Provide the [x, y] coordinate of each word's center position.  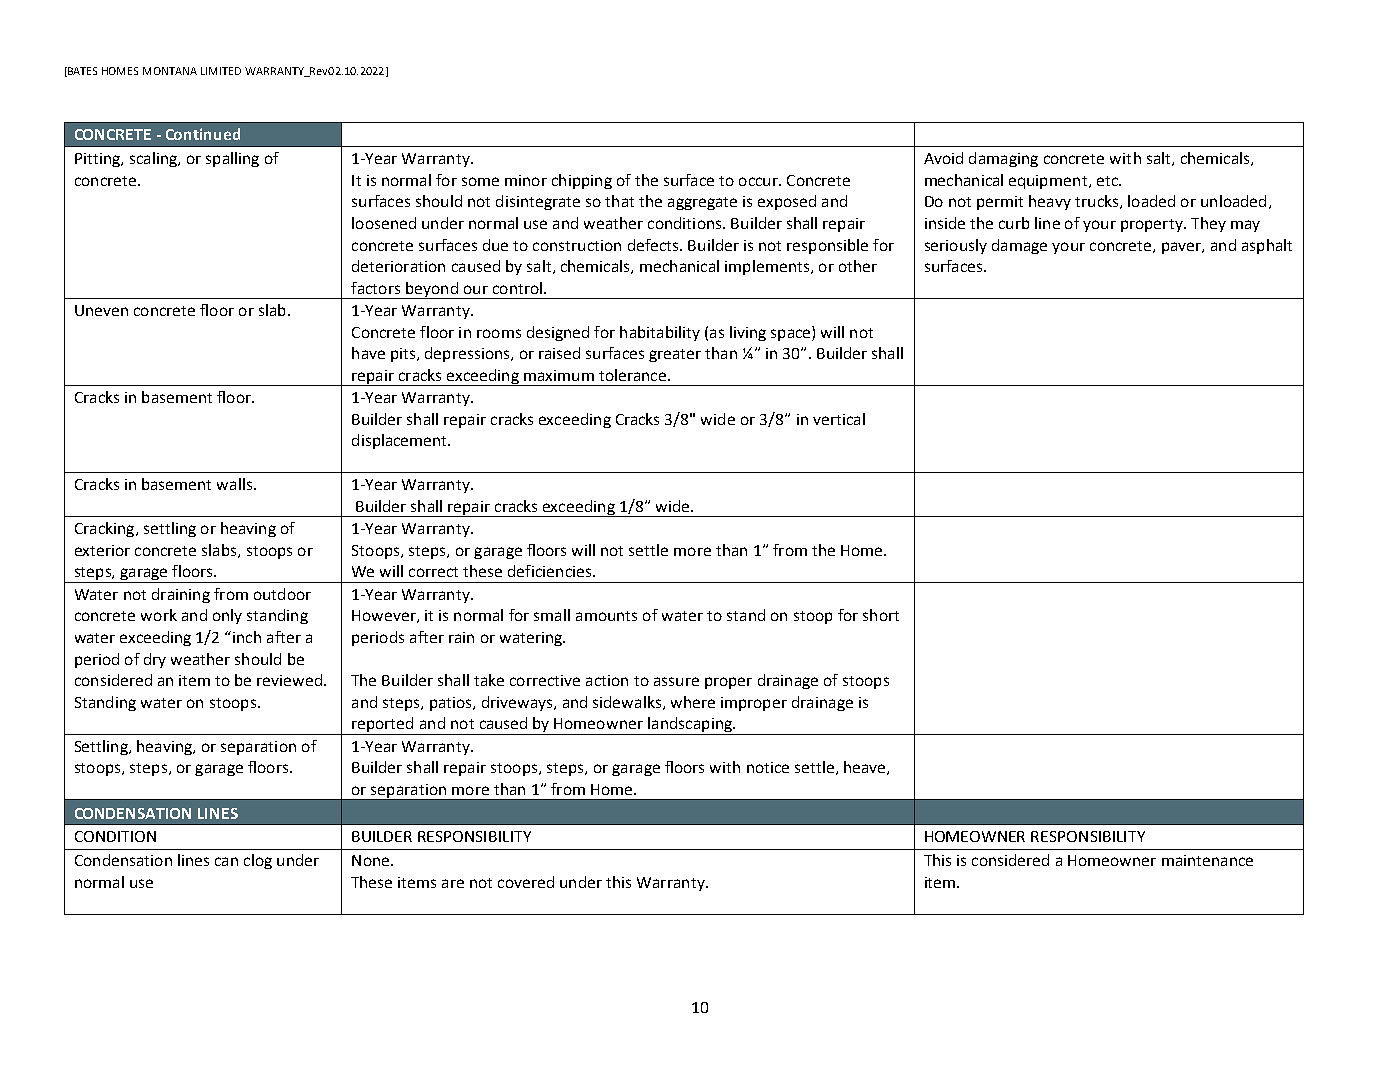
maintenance [1207, 860]
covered [526, 882]
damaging [1003, 159]
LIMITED [221, 71]
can [226, 861]
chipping [582, 181]
